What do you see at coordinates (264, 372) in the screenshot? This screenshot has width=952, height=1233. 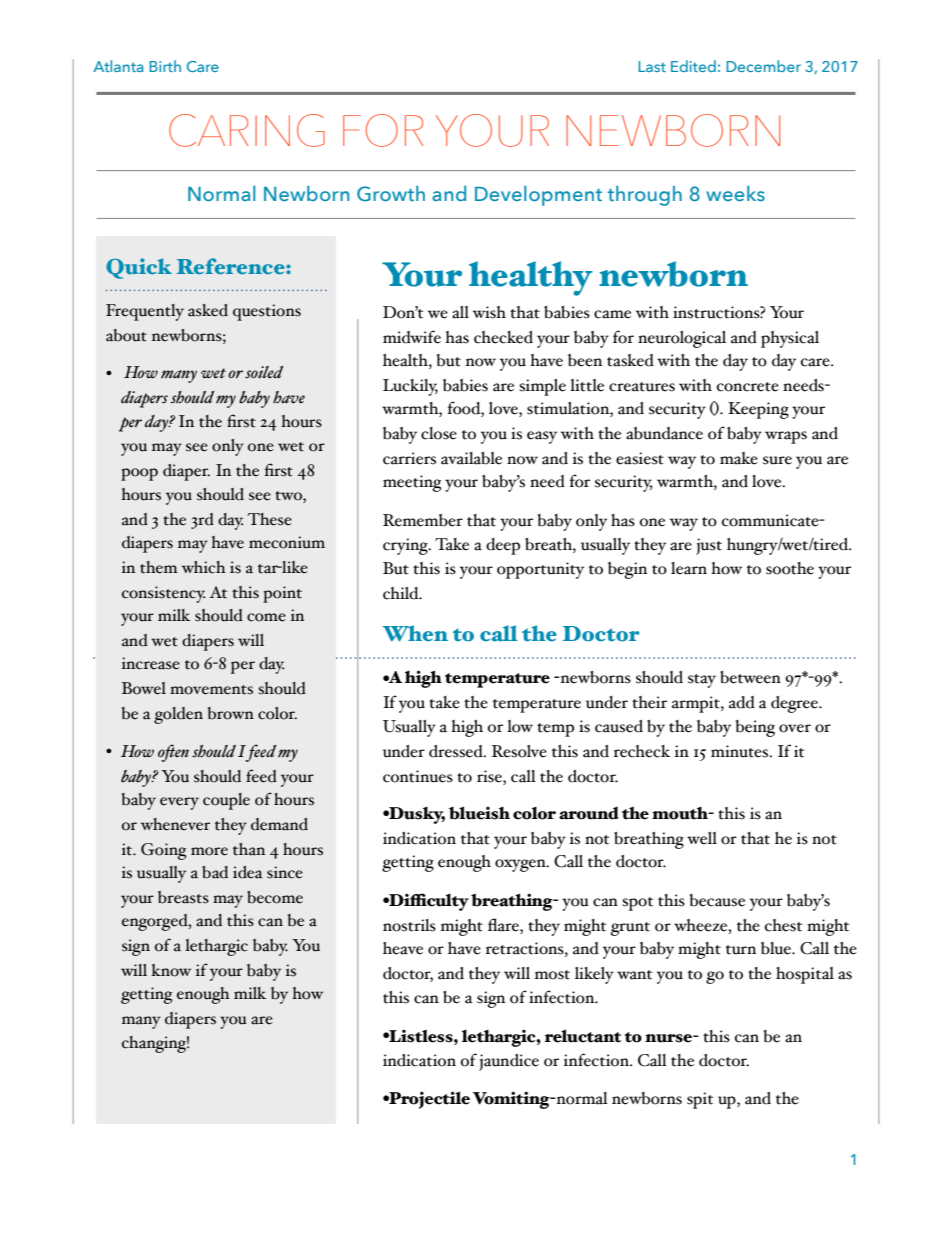 I see `soiled` at bounding box center [264, 372].
